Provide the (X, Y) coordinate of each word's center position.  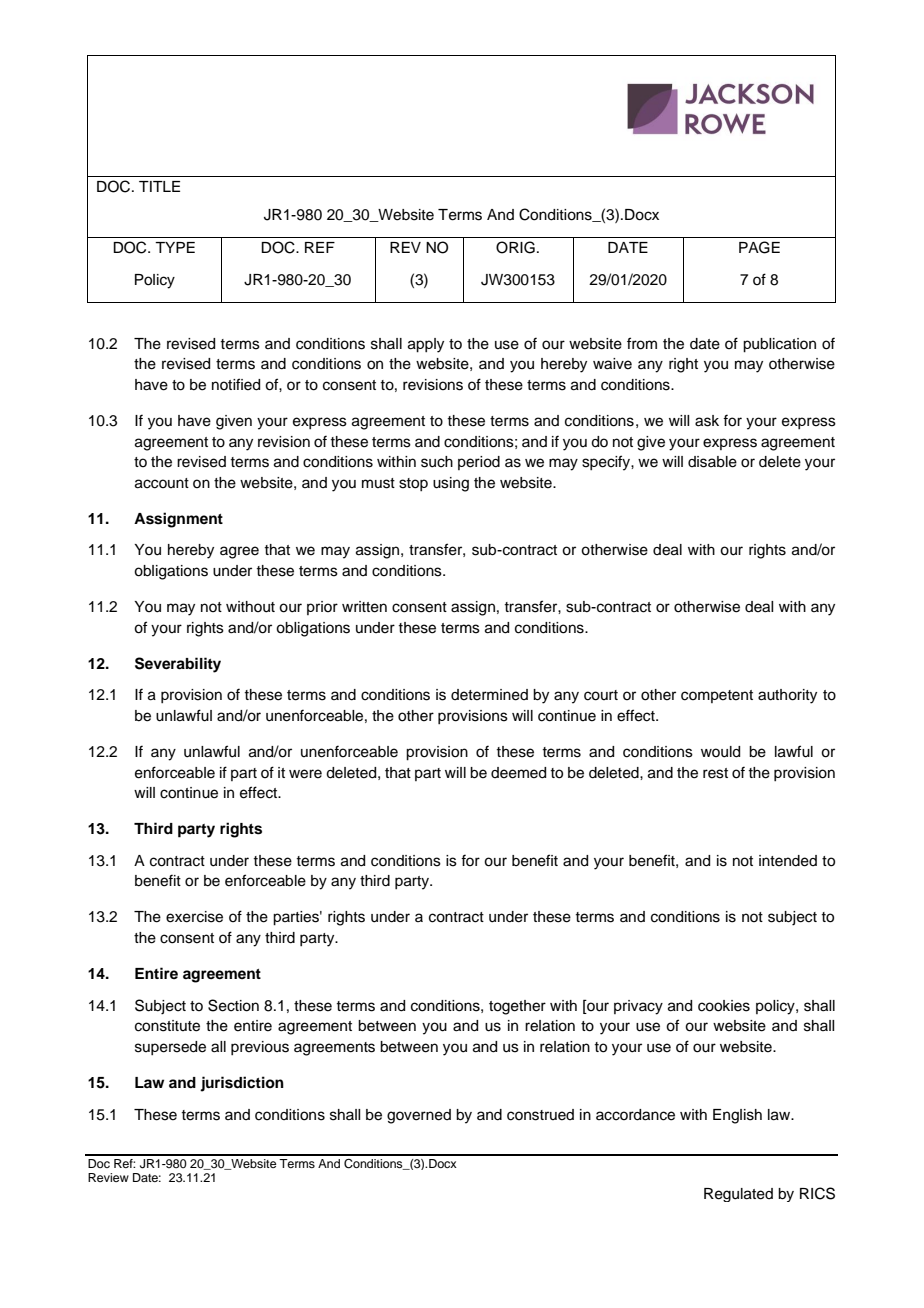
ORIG (515, 247)
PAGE (759, 247)
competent (717, 696)
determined (489, 695)
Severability (178, 665)
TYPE (175, 247)
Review (108, 1177)
